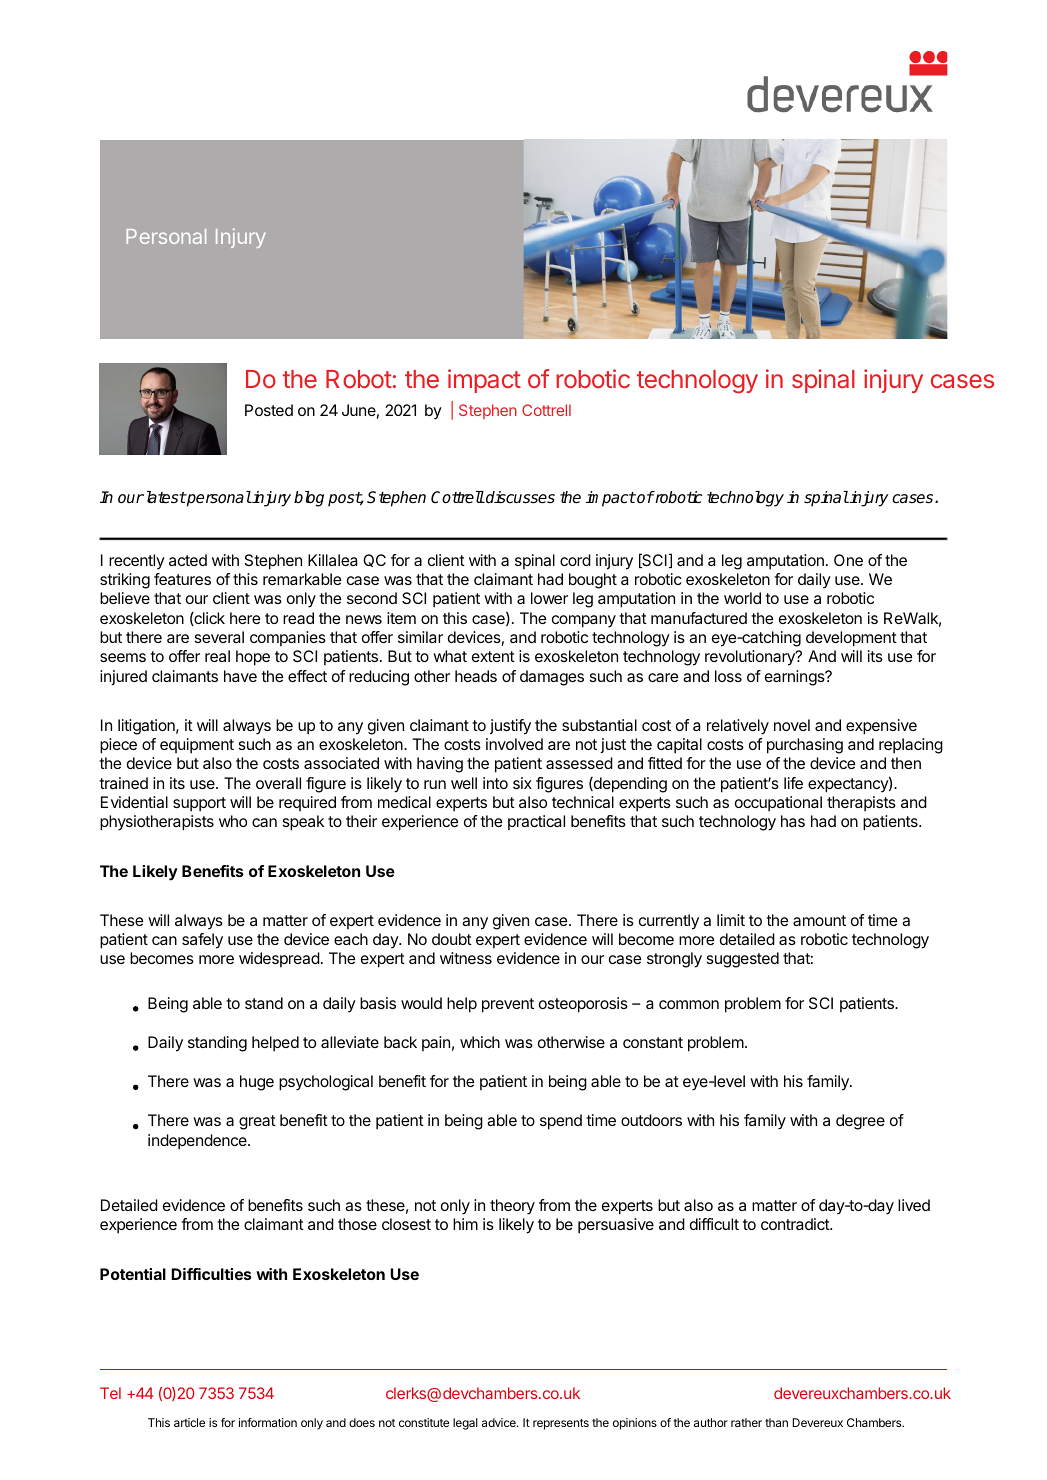 The height and width of the page is (1480, 1047). What do you see at coordinates (189, 1422) in the page?
I see `article` at bounding box center [189, 1422].
